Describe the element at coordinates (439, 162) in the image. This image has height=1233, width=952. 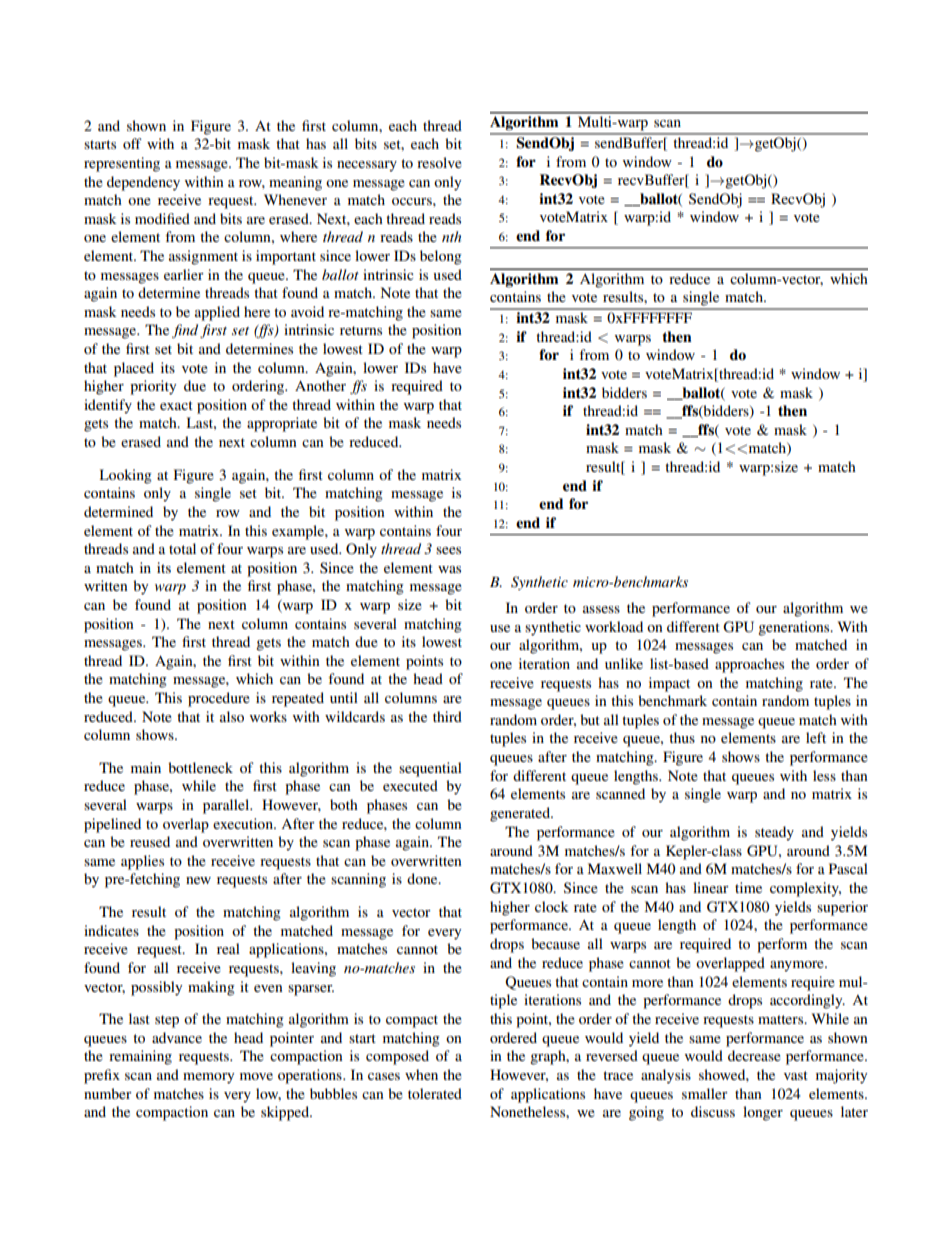
I see `resolve` at that location.
